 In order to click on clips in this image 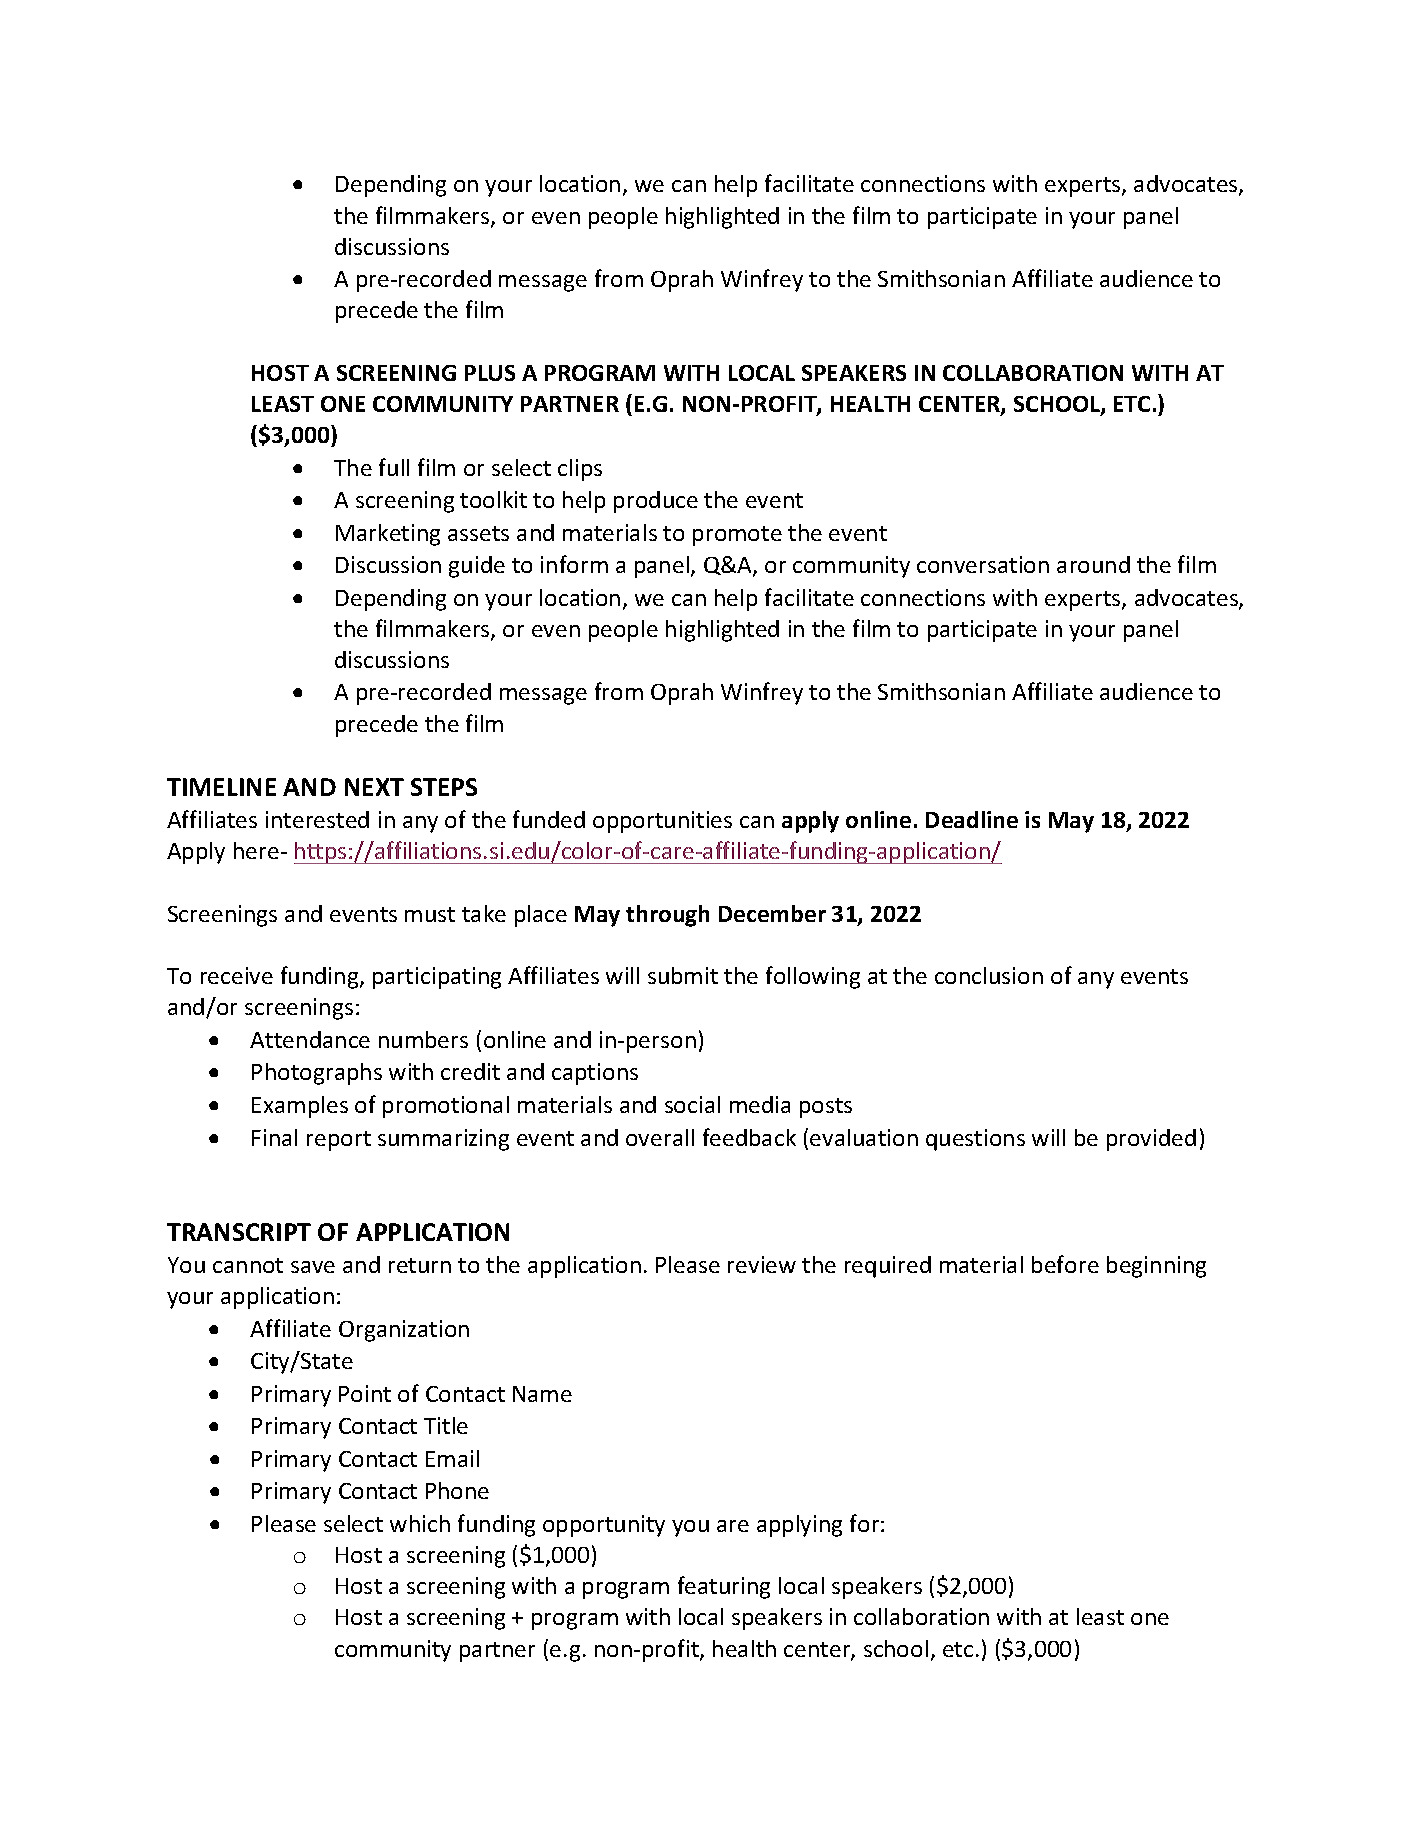, I will do `click(580, 470)`.
